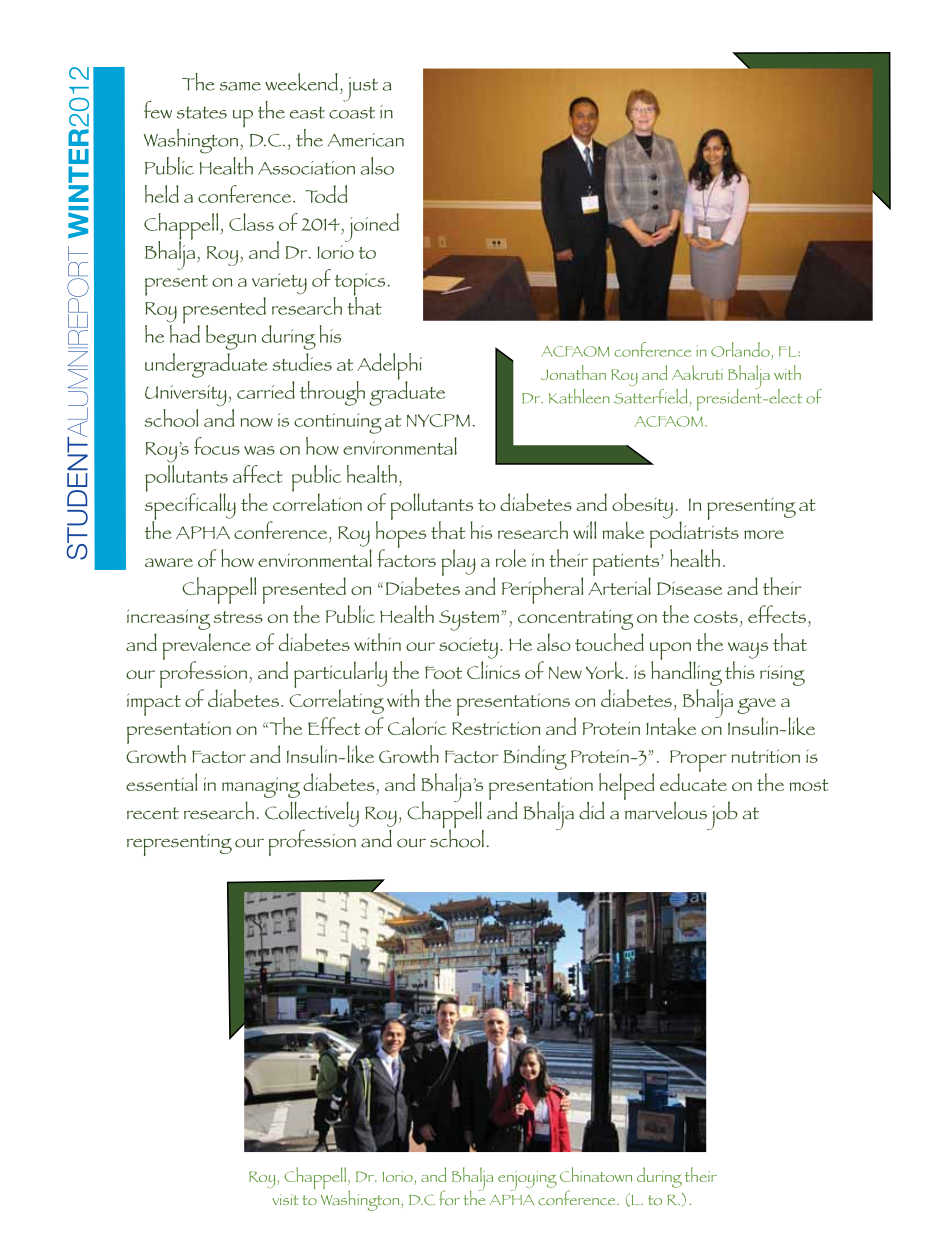  Describe the element at coordinates (207, 647) in the page. I see `prevalence` at that location.
